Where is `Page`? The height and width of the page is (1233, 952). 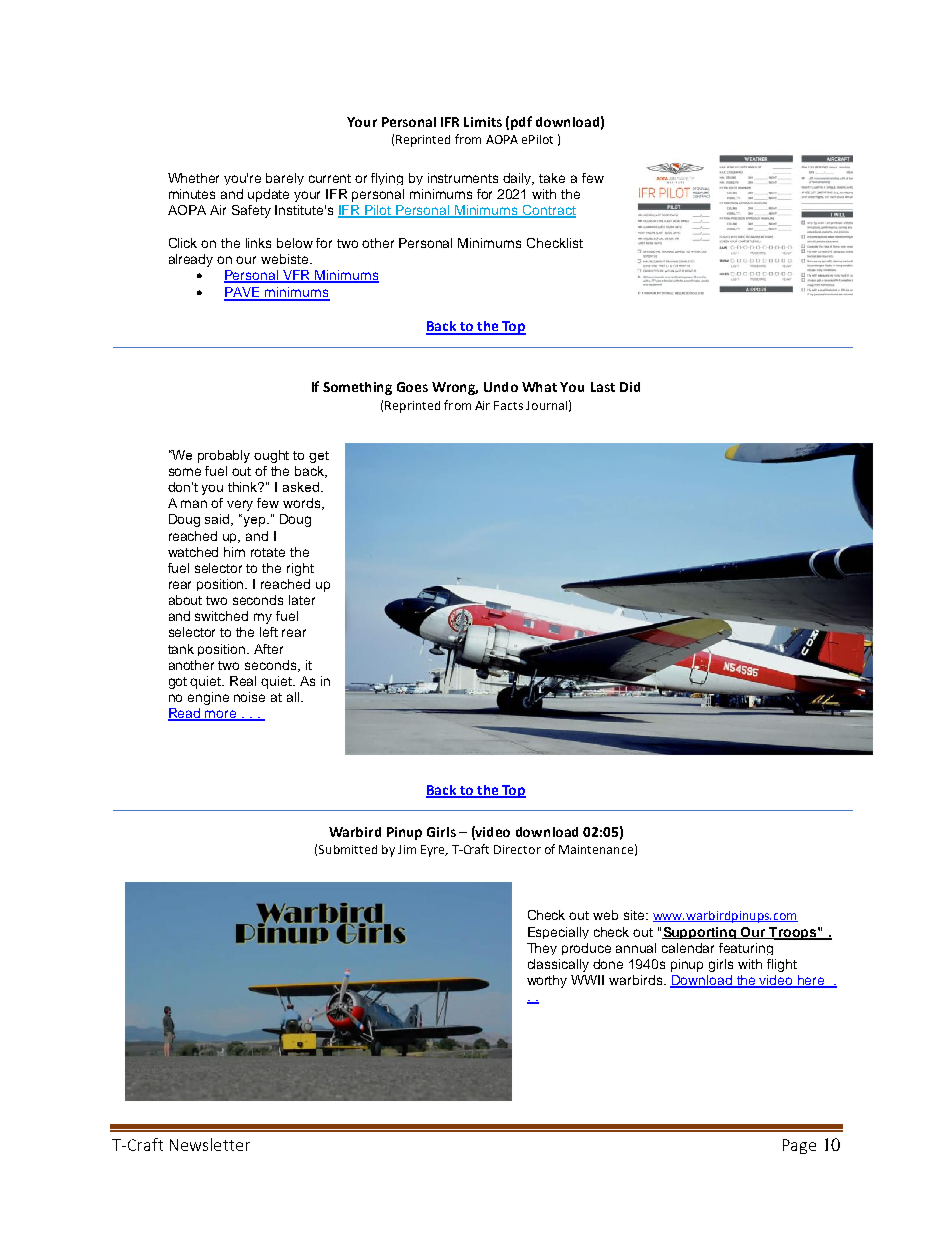 Page is located at coordinates (799, 1146).
